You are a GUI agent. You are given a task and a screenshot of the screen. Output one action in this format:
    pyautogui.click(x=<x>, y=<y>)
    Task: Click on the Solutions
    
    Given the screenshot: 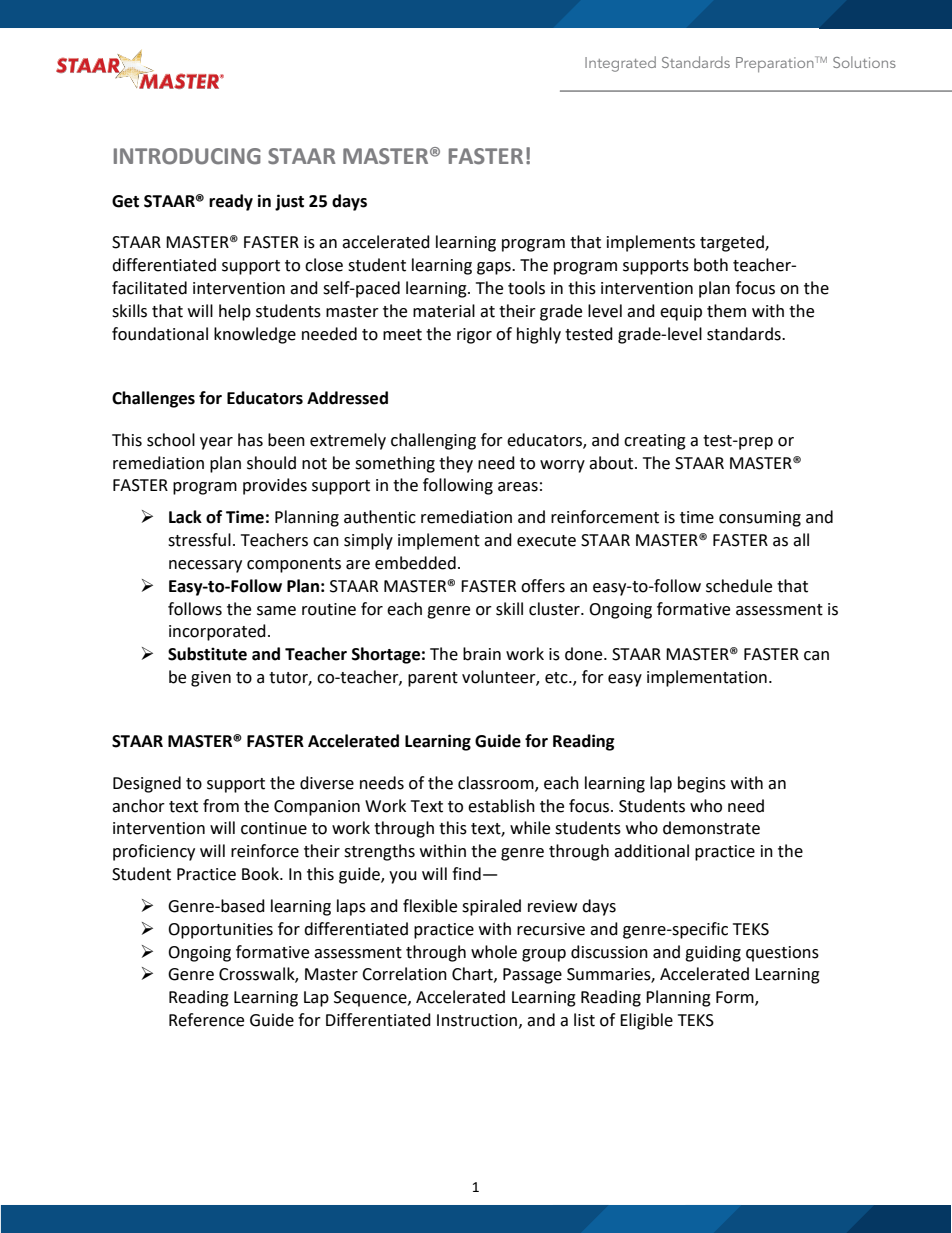 What is the action you would take?
    pyautogui.click(x=864, y=62)
